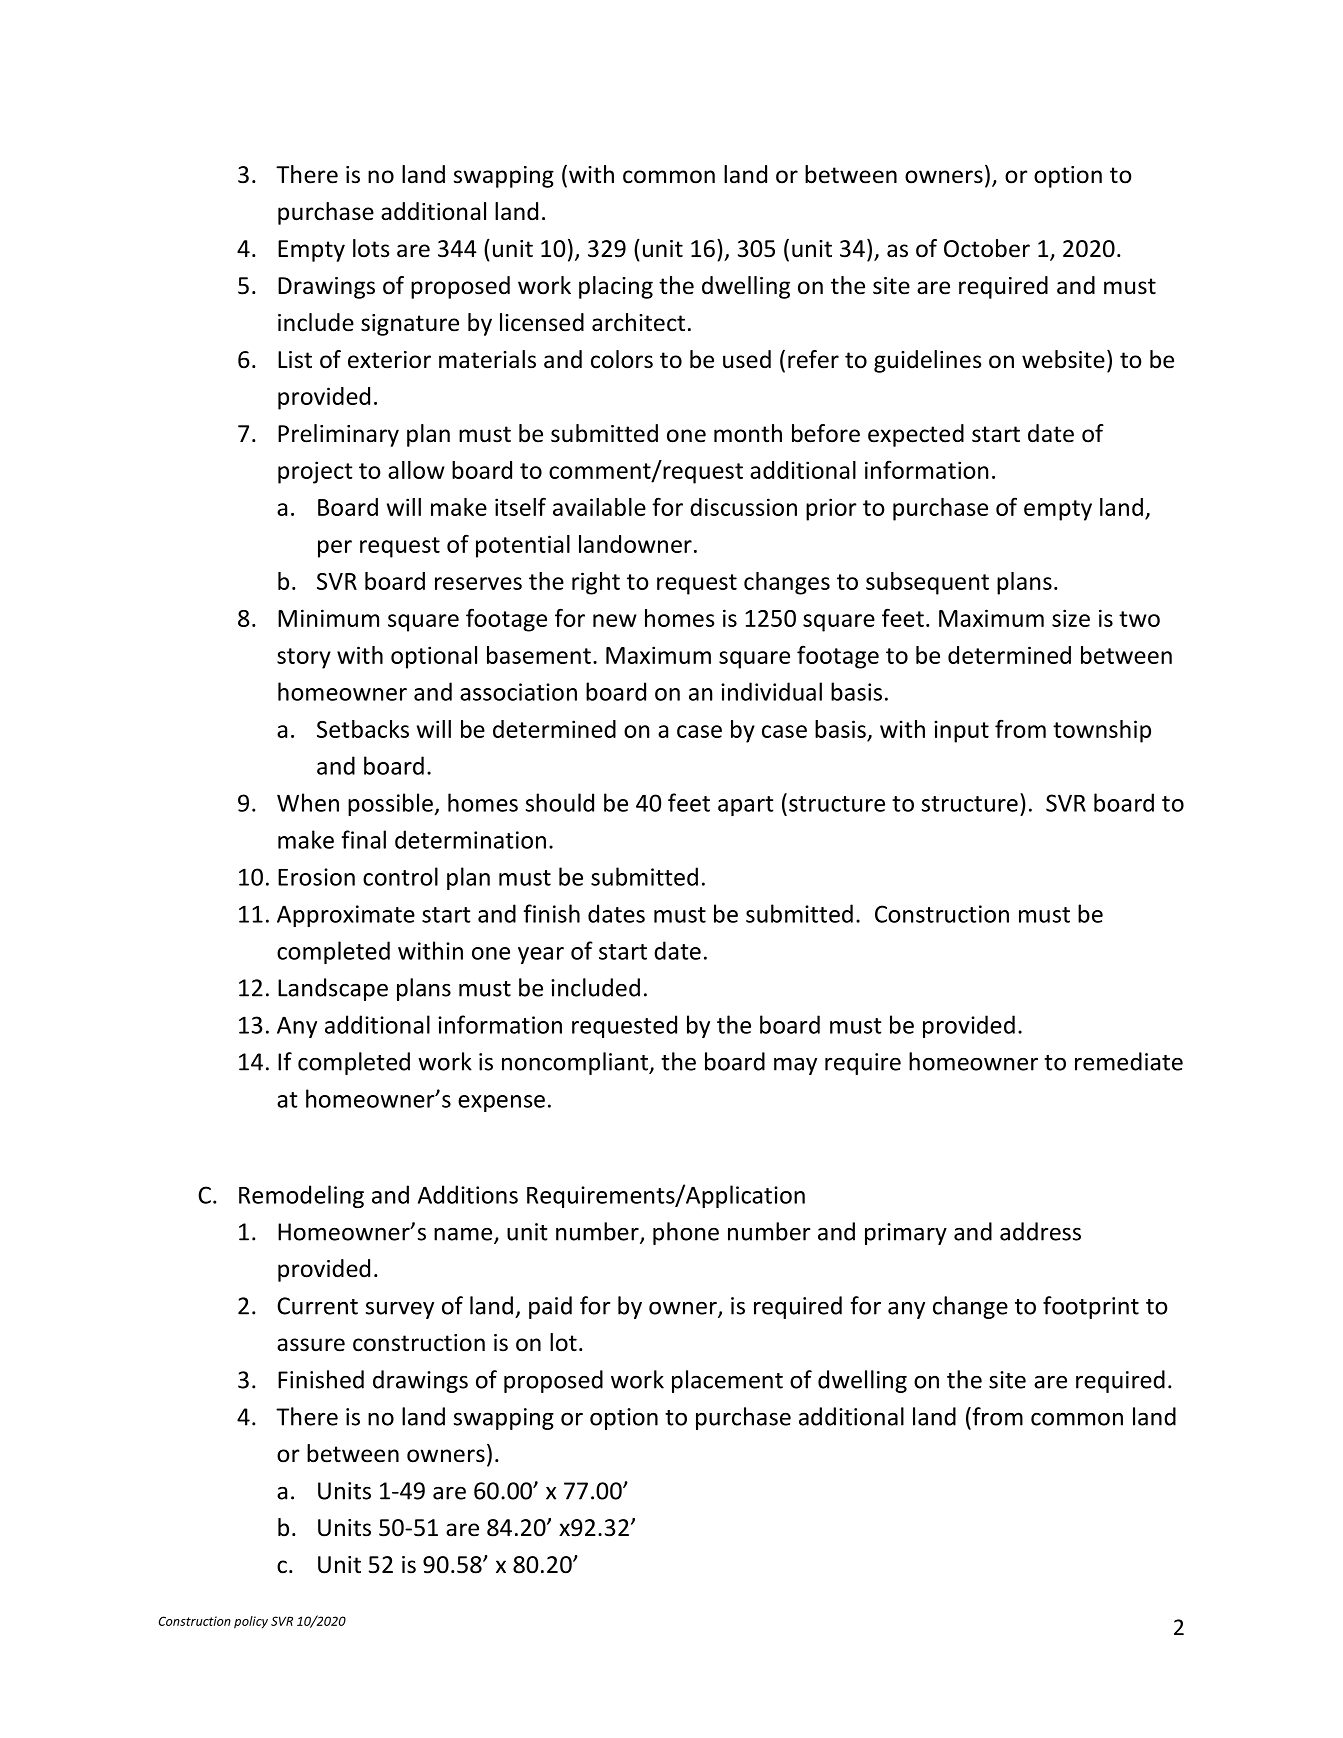 This document has width=1343, height=1738. I want to click on Setbacks, so click(363, 729).
